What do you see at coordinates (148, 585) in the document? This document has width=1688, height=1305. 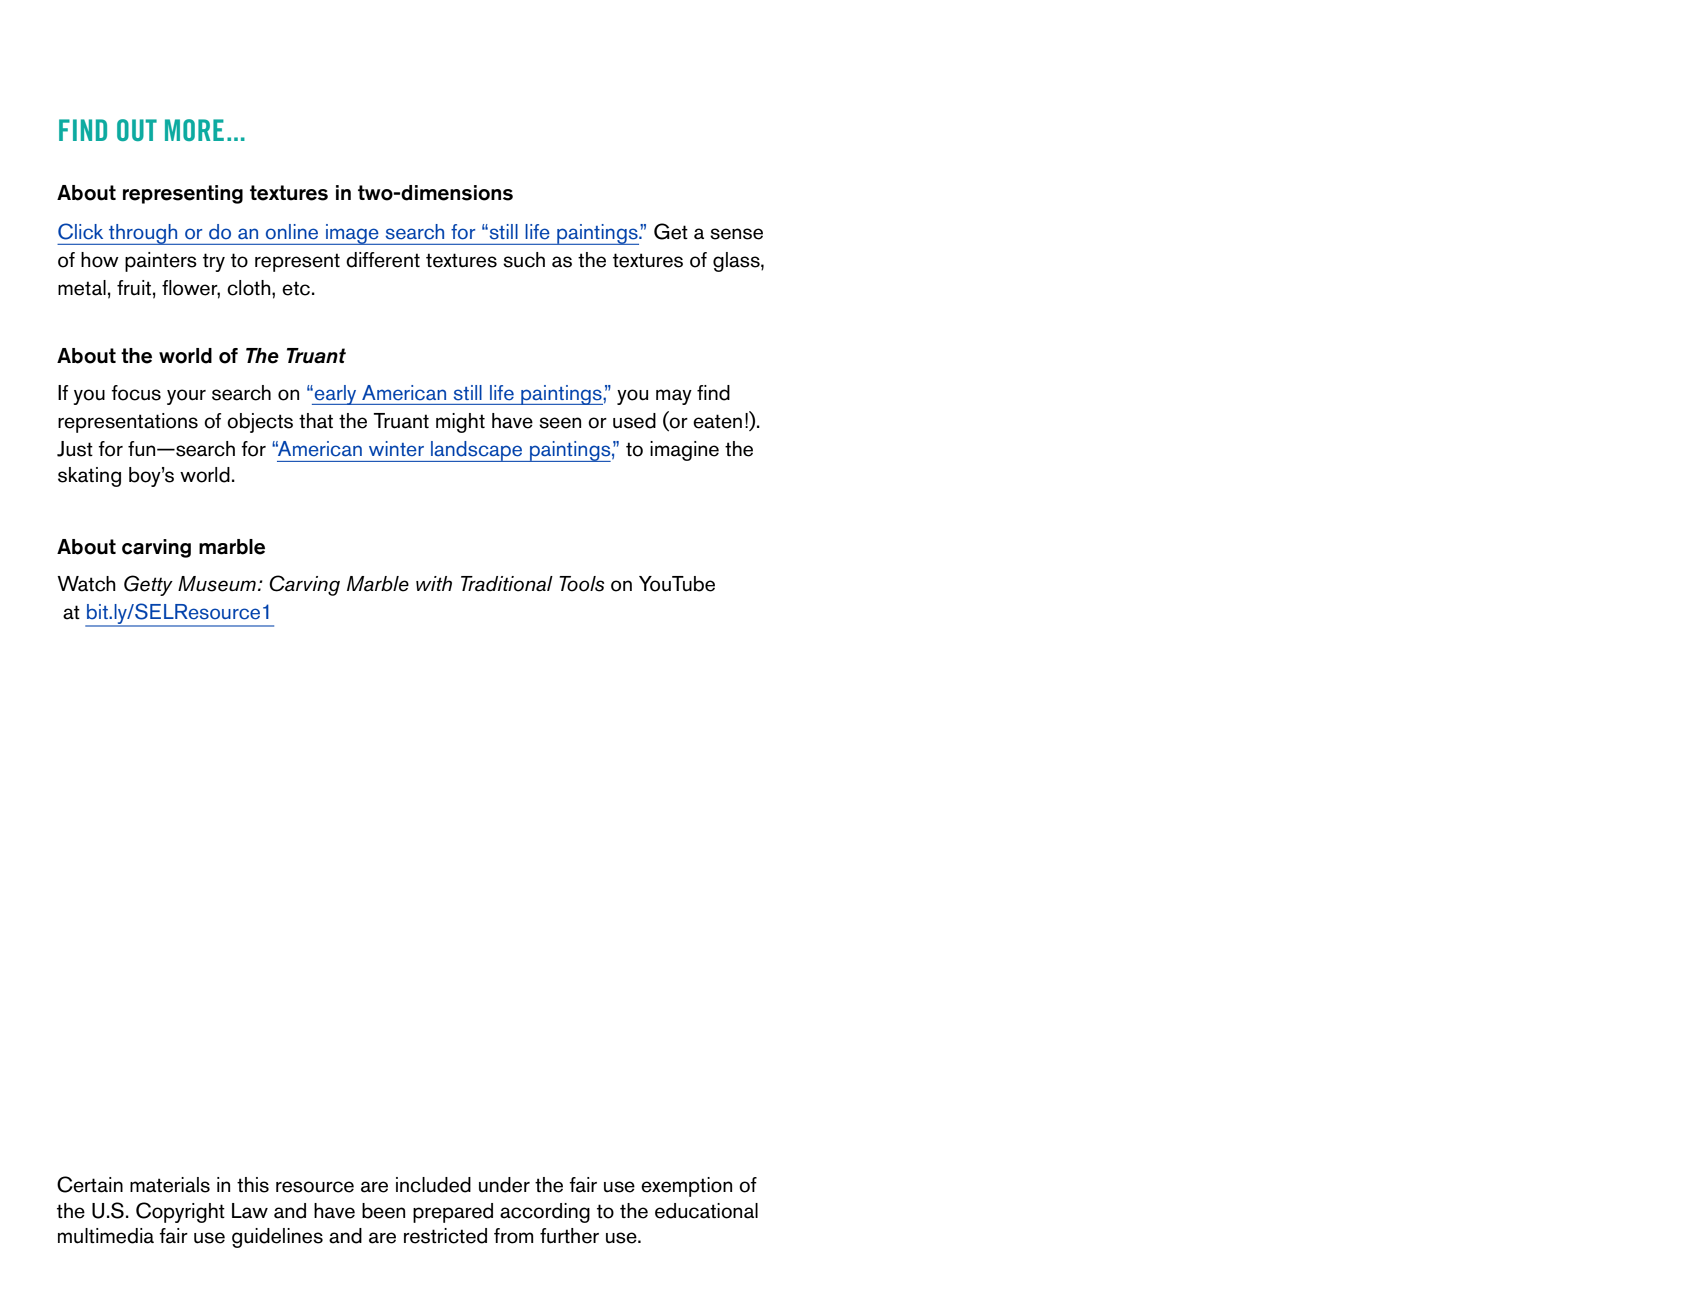 I see `Getty` at bounding box center [148, 585].
